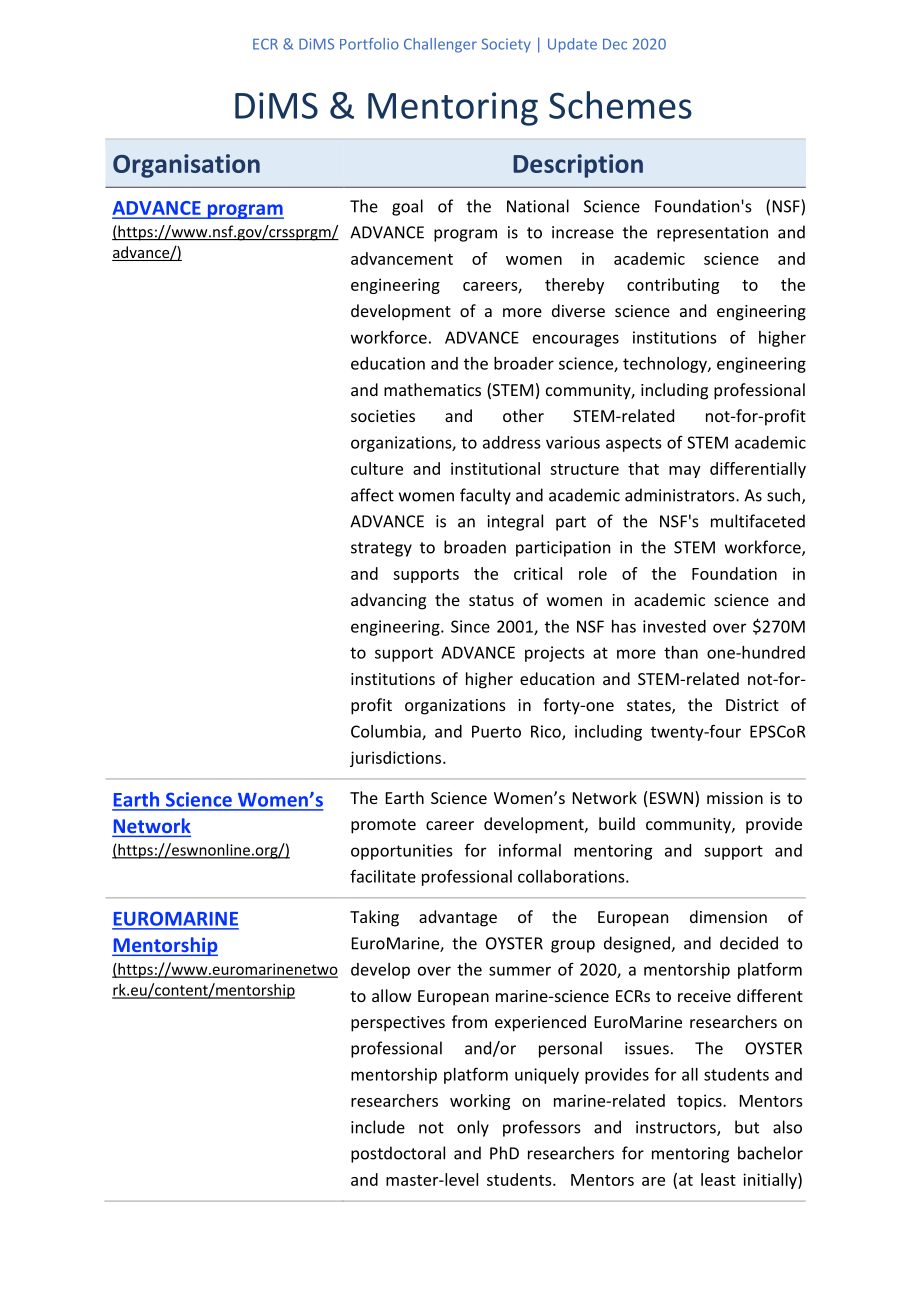  I want to click on only, so click(473, 1128).
